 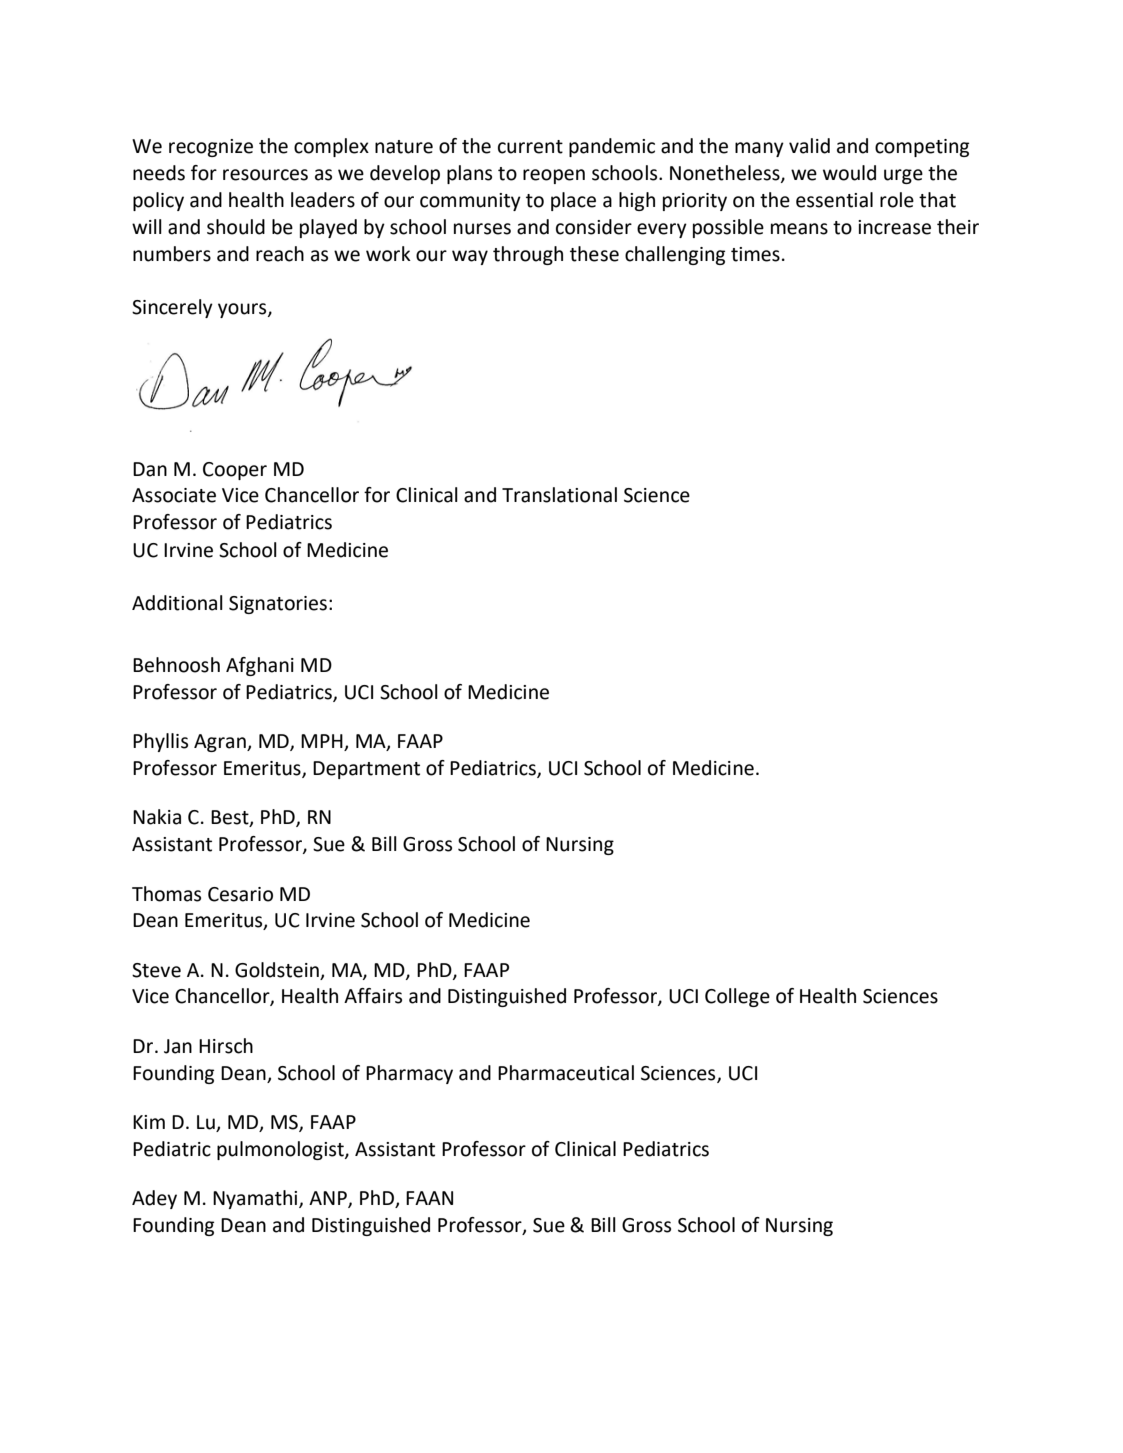 I want to click on resources, so click(x=265, y=175).
